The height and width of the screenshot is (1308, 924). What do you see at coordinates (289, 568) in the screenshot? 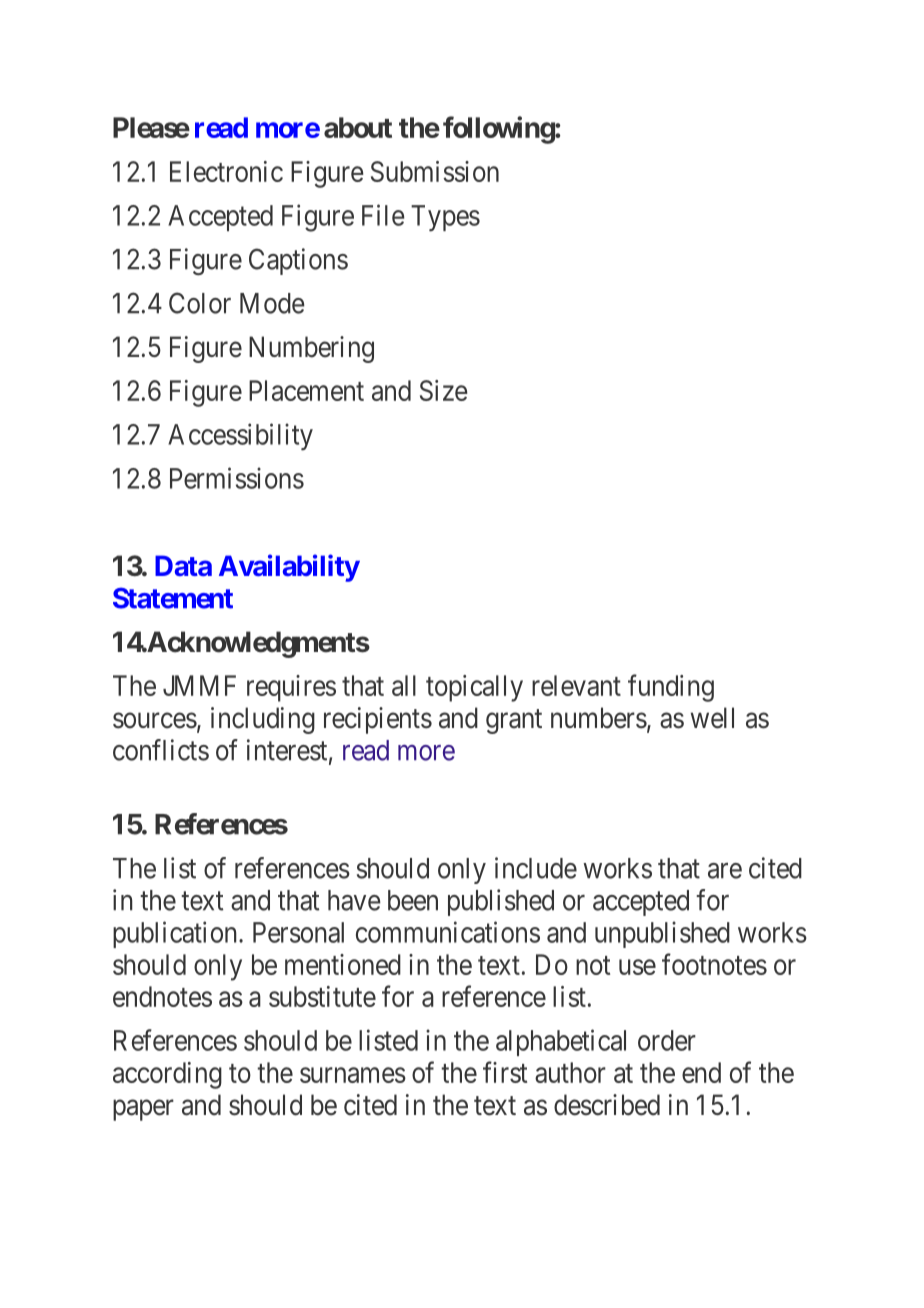
I see `Availability` at bounding box center [289, 568].
